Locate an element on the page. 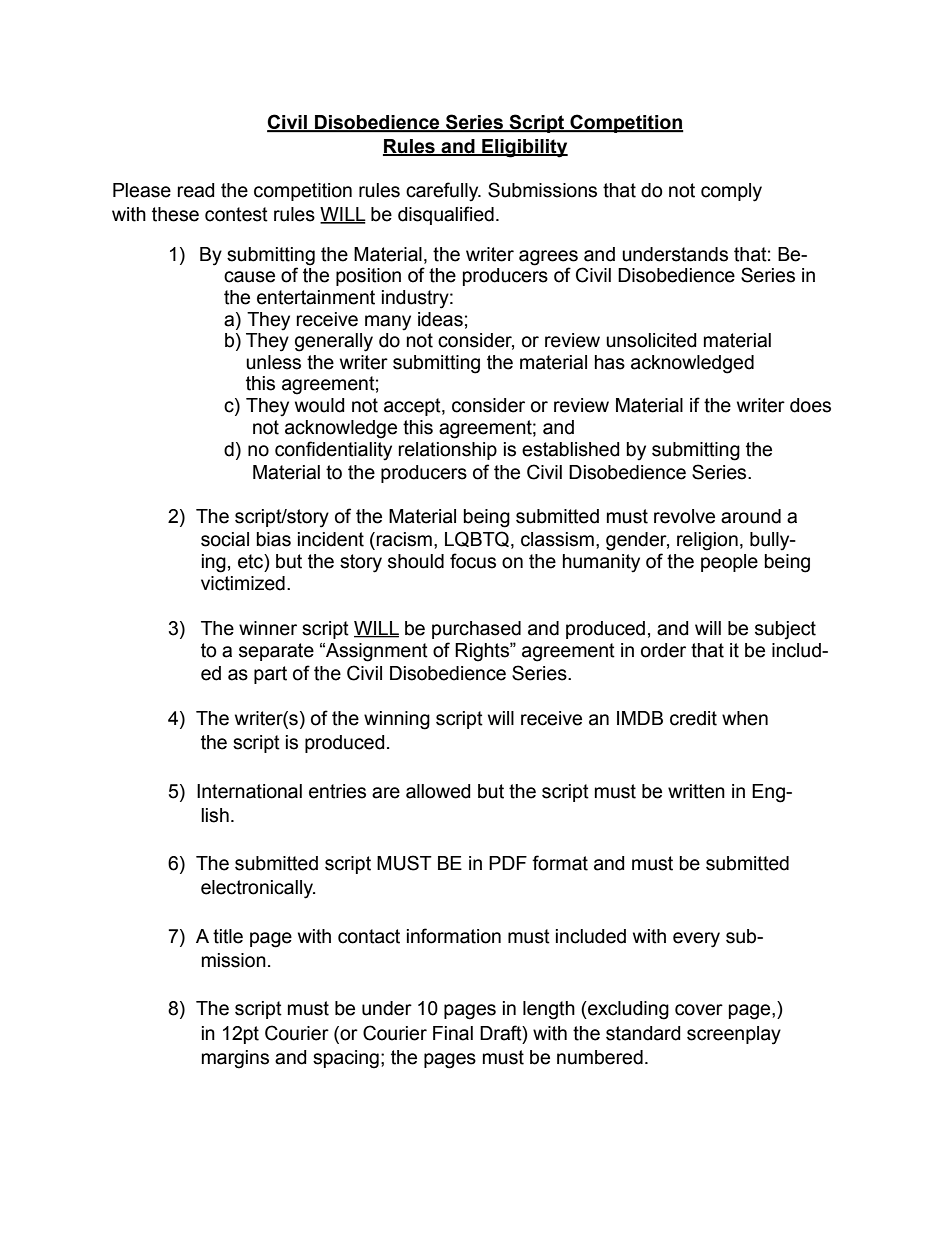  comply is located at coordinates (731, 192).
